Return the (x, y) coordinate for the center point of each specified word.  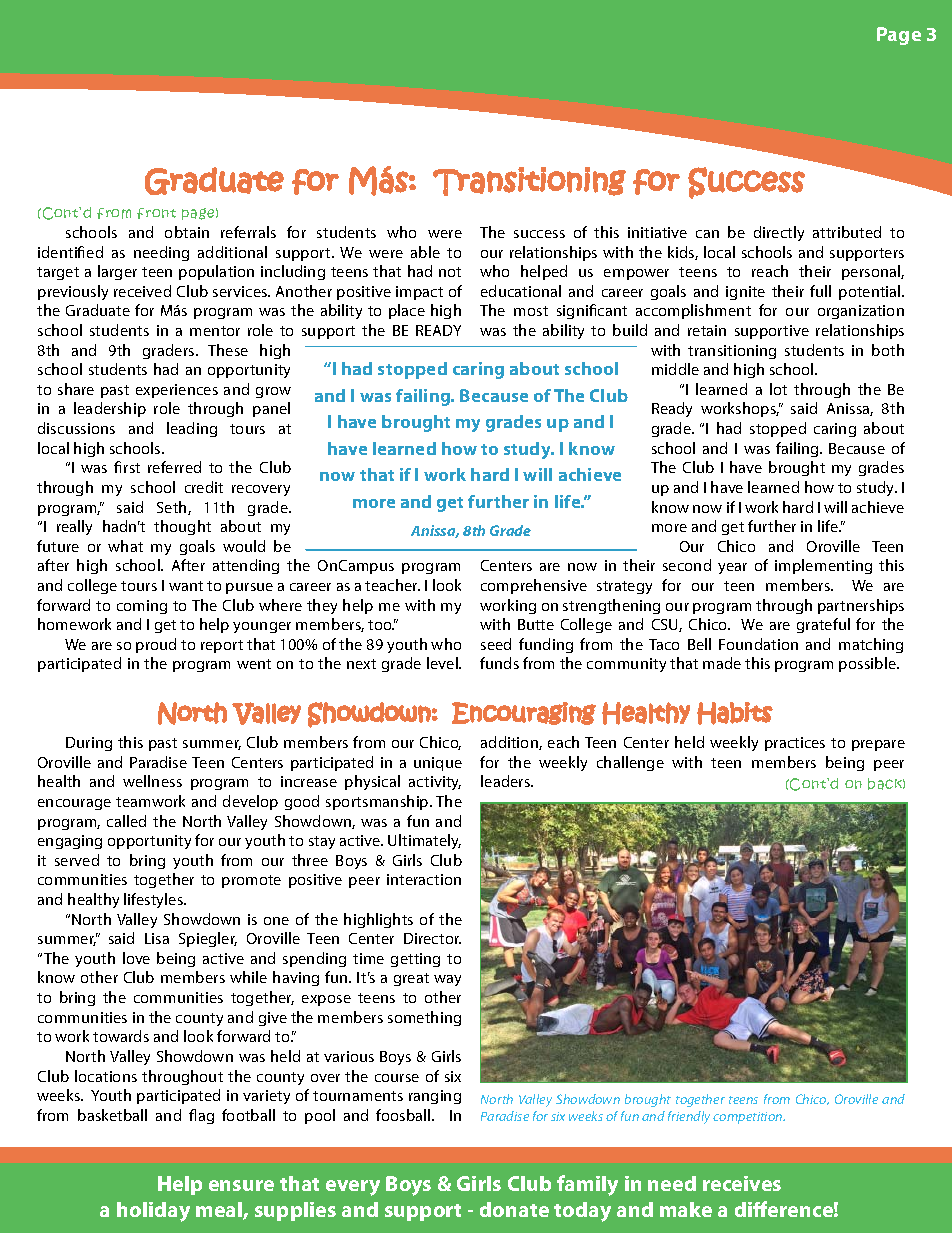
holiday (153, 1212)
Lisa (157, 938)
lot (778, 389)
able (425, 252)
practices (795, 744)
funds (499, 663)
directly (779, 233)
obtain (187, 232)
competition (749, 1118)
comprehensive (534, 586)
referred (174, 467)
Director (432, 938)
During (89, 744)
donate (514, 1209)
